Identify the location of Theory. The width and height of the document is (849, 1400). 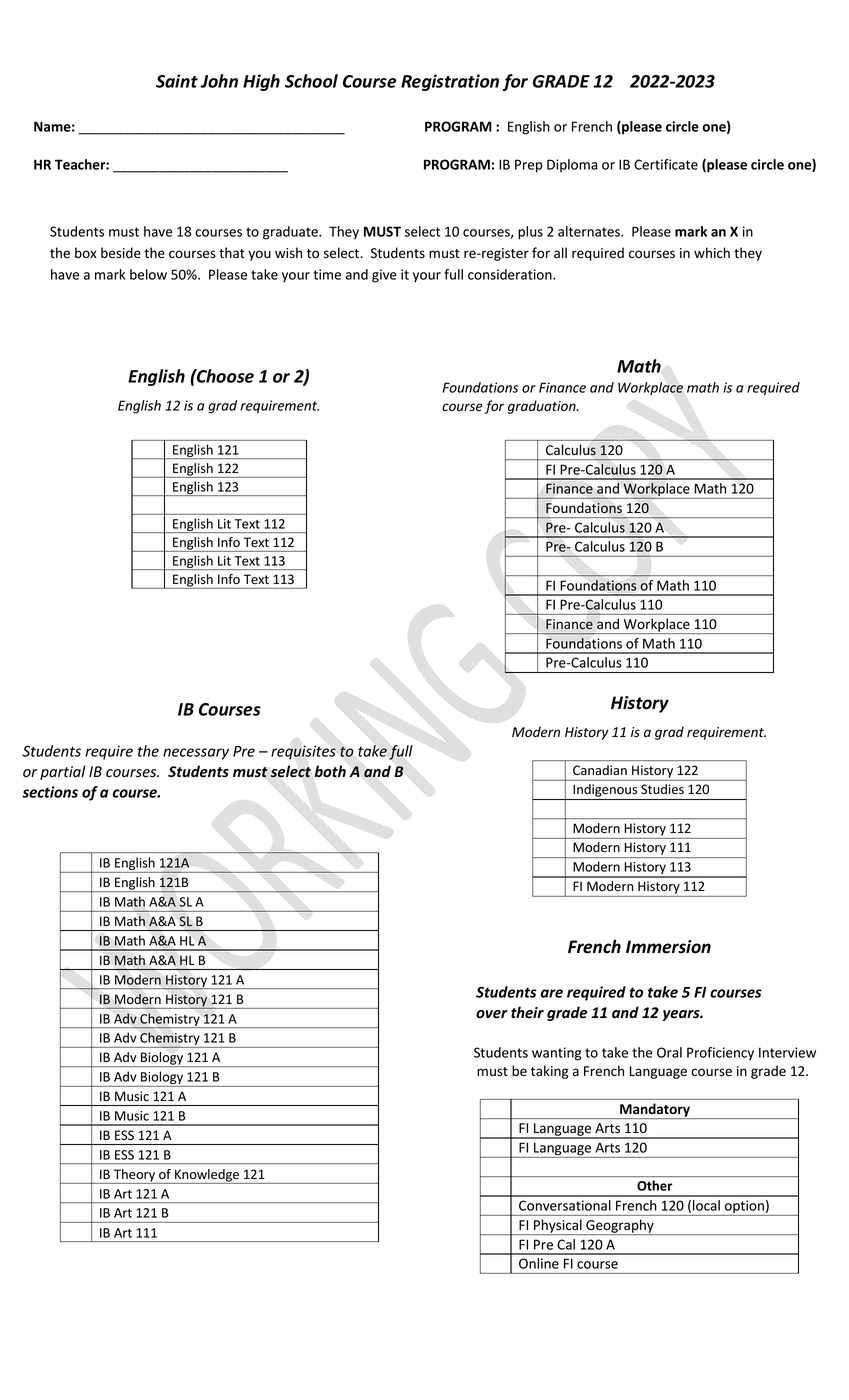
(135, 1176).
